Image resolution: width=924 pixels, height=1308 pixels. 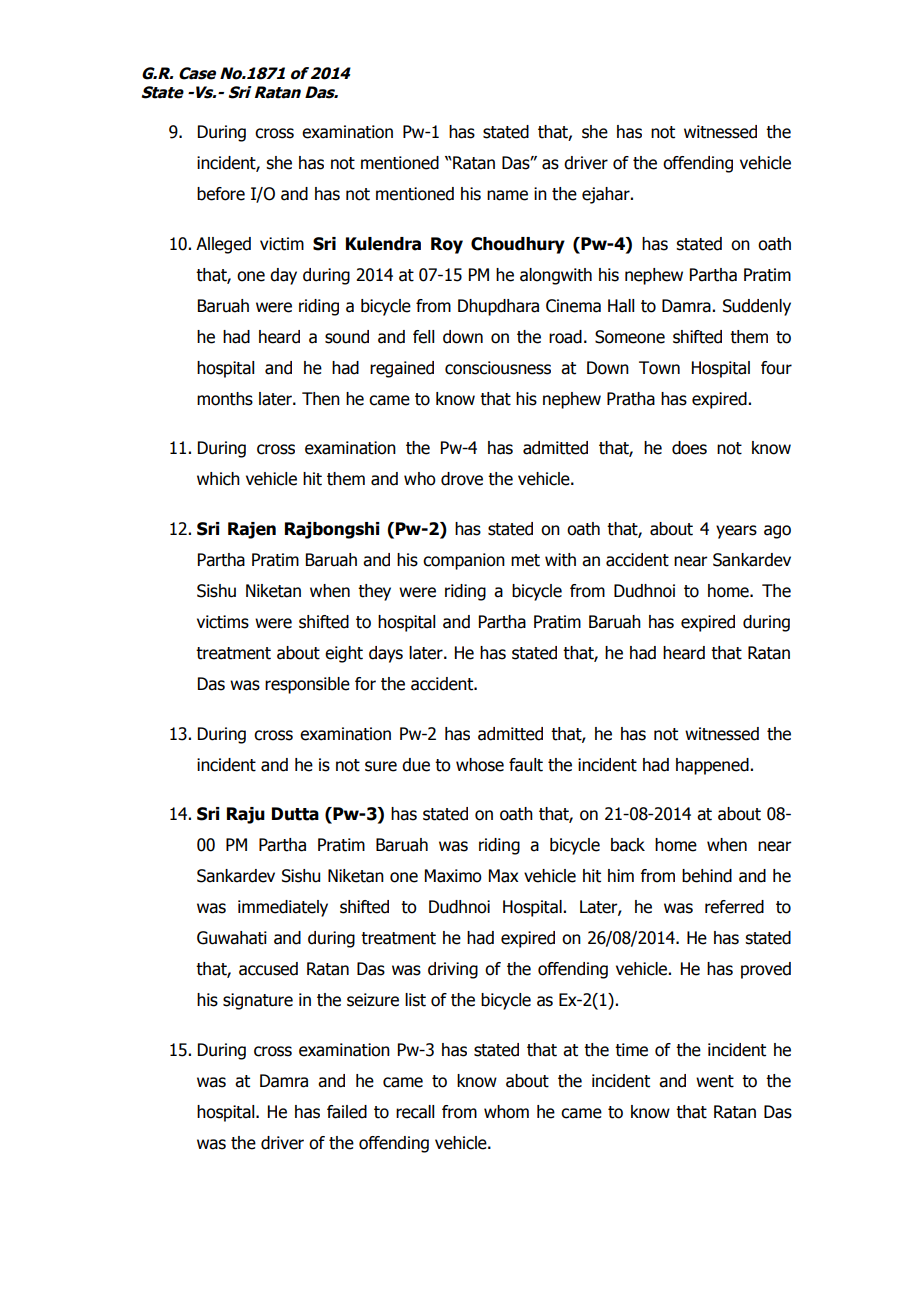 I want to click on years, so click(x=736, y=532).
